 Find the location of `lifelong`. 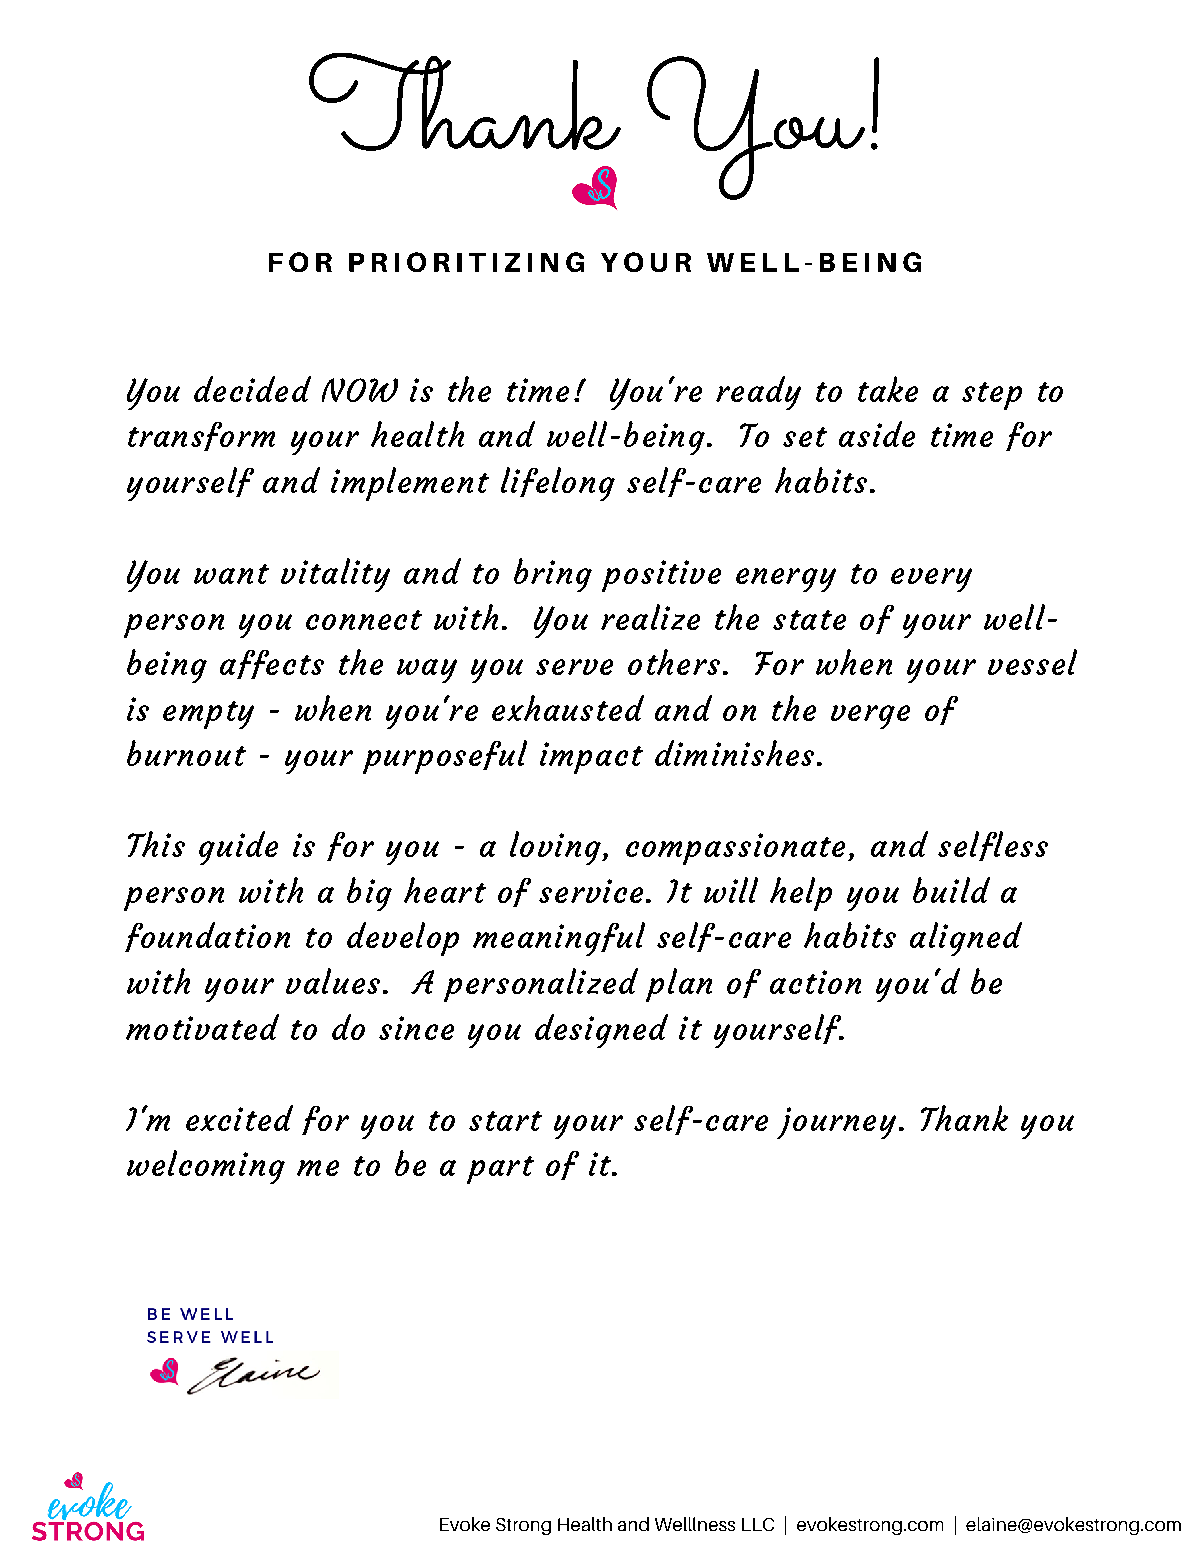

lifelong is located at coordinates (558, 484).
